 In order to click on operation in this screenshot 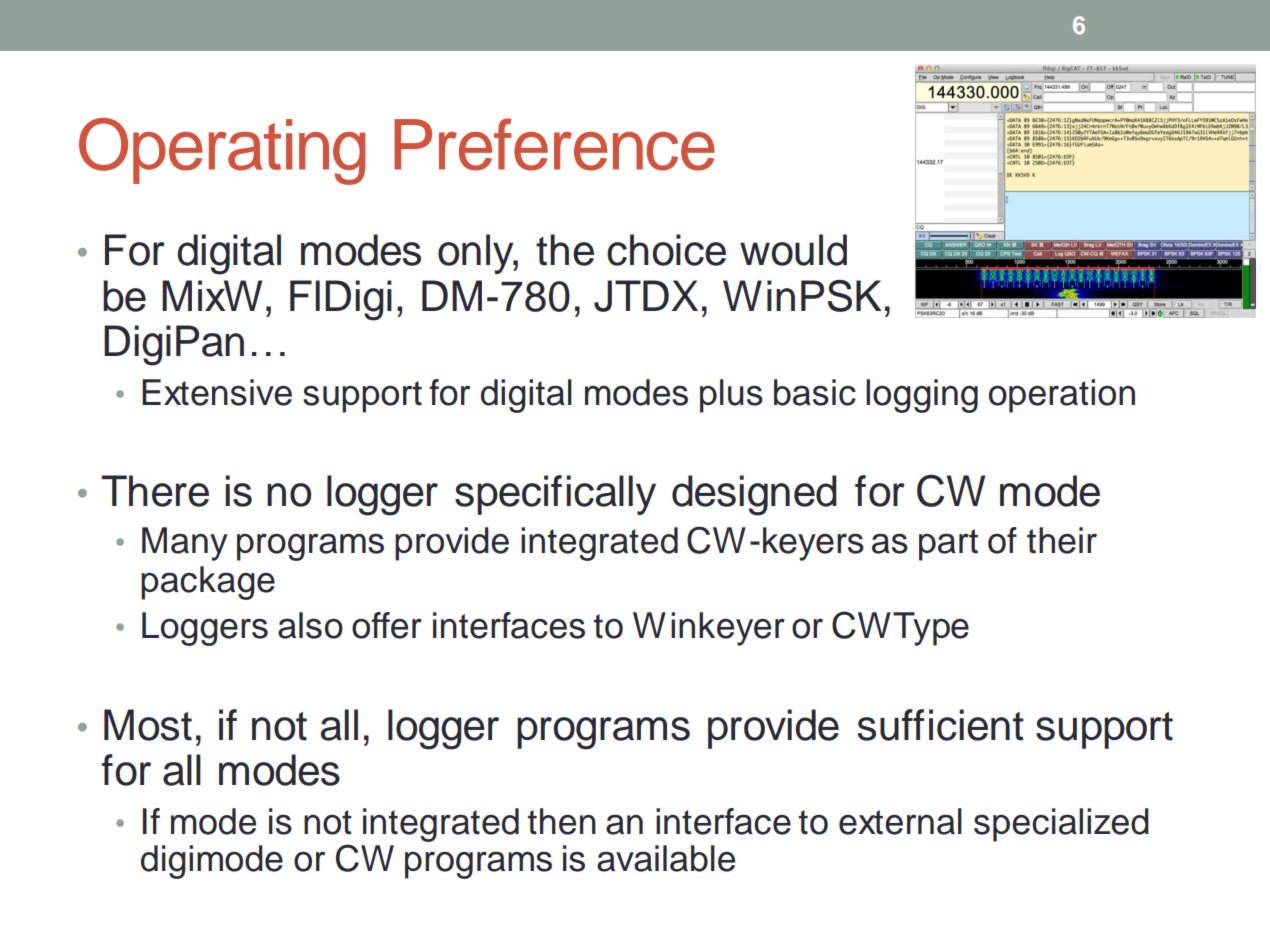, I will do `click(1062, 396)`.
